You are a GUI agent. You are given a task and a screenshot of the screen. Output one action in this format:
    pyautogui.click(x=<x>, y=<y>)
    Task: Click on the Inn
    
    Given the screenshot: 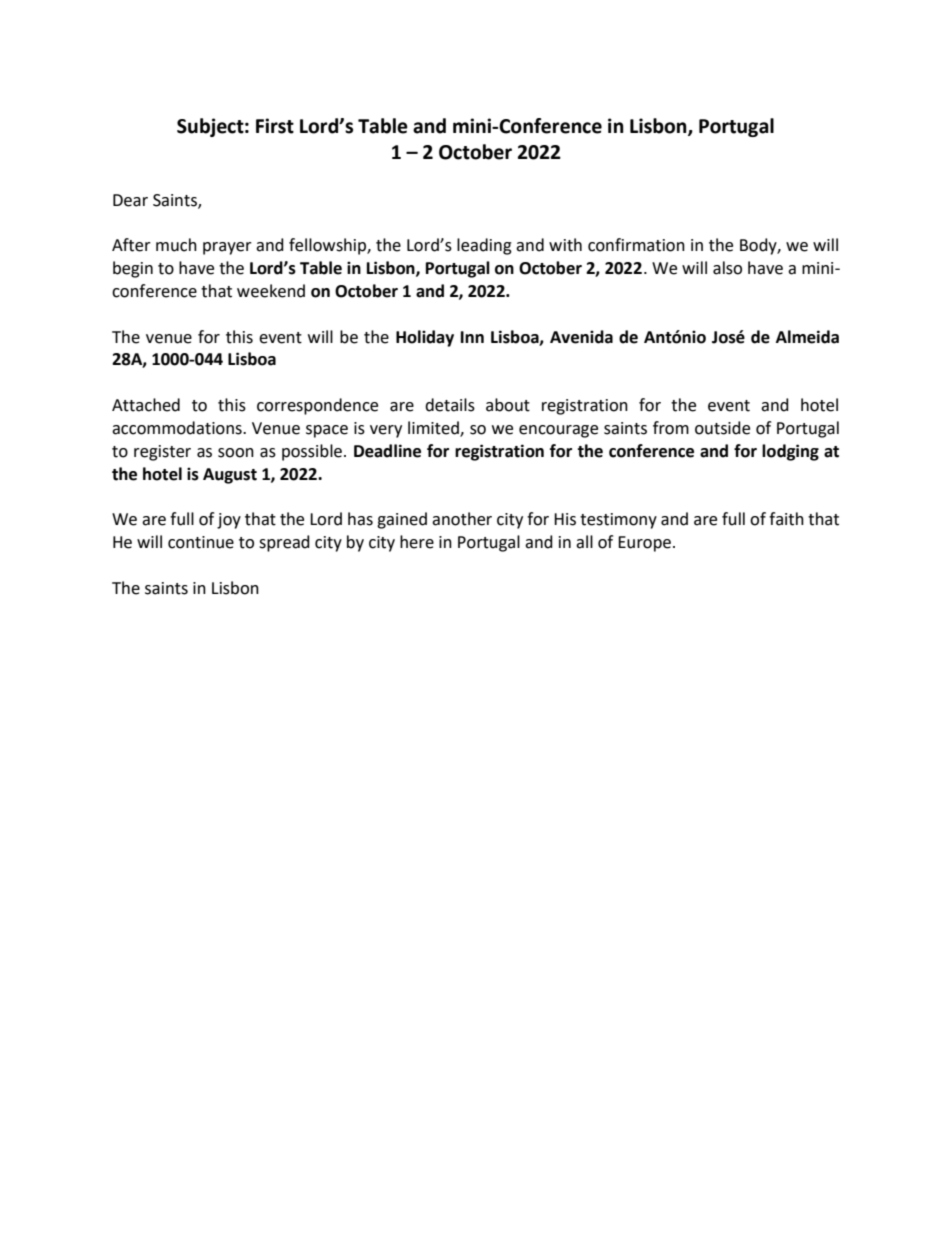 What is the action you would take?
    pyautogui.click(x=472, y=337)
